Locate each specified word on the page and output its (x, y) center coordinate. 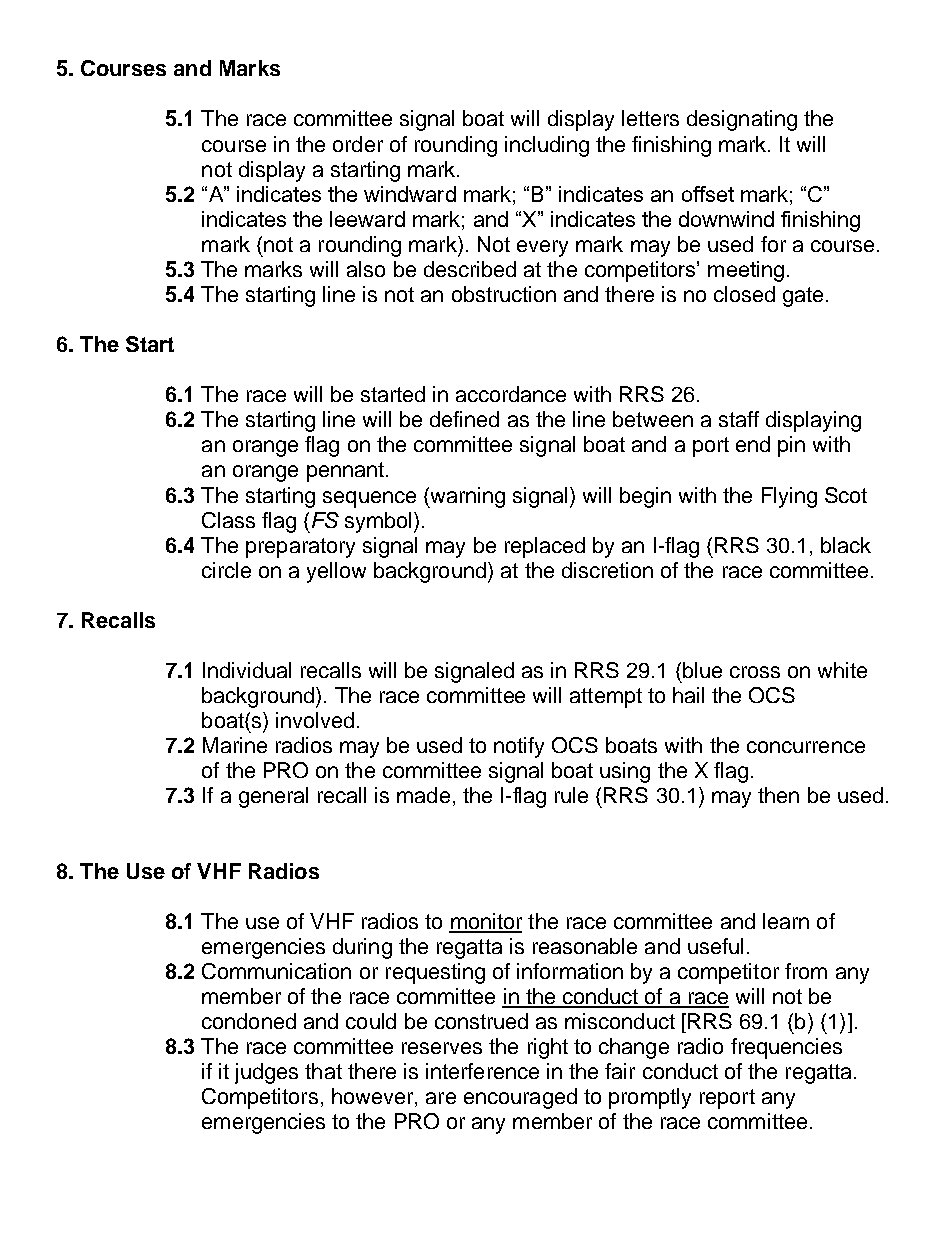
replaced (545, 547)
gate (803, 297)
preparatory (300, 548)
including (547, 146)
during (362, 948)
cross (755, 672)
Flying (789, 497)
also (366, 269)
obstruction (504, 294)
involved (315, 720)
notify (519, 747)
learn (786, 921)
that (323, 1071)
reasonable (585, 946)
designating (742, 120)
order (358, 144)
